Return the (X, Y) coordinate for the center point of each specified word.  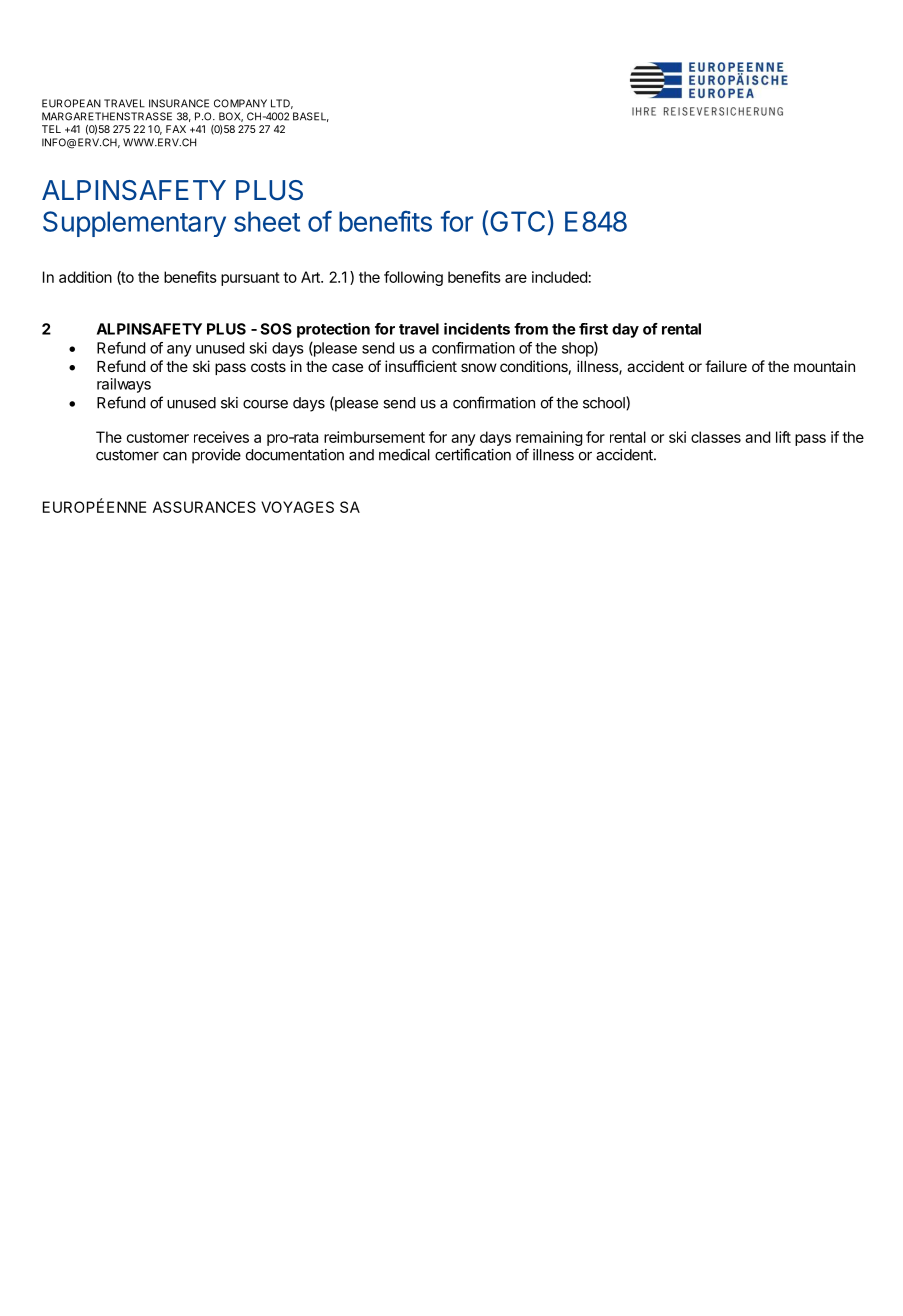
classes (716, 437)
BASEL (311, 117)
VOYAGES (297, 507)
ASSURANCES (204, 507)
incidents (477, 329)
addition (85, 277)
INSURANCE (179, 103)
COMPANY (240, 103)
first (593, 329)
